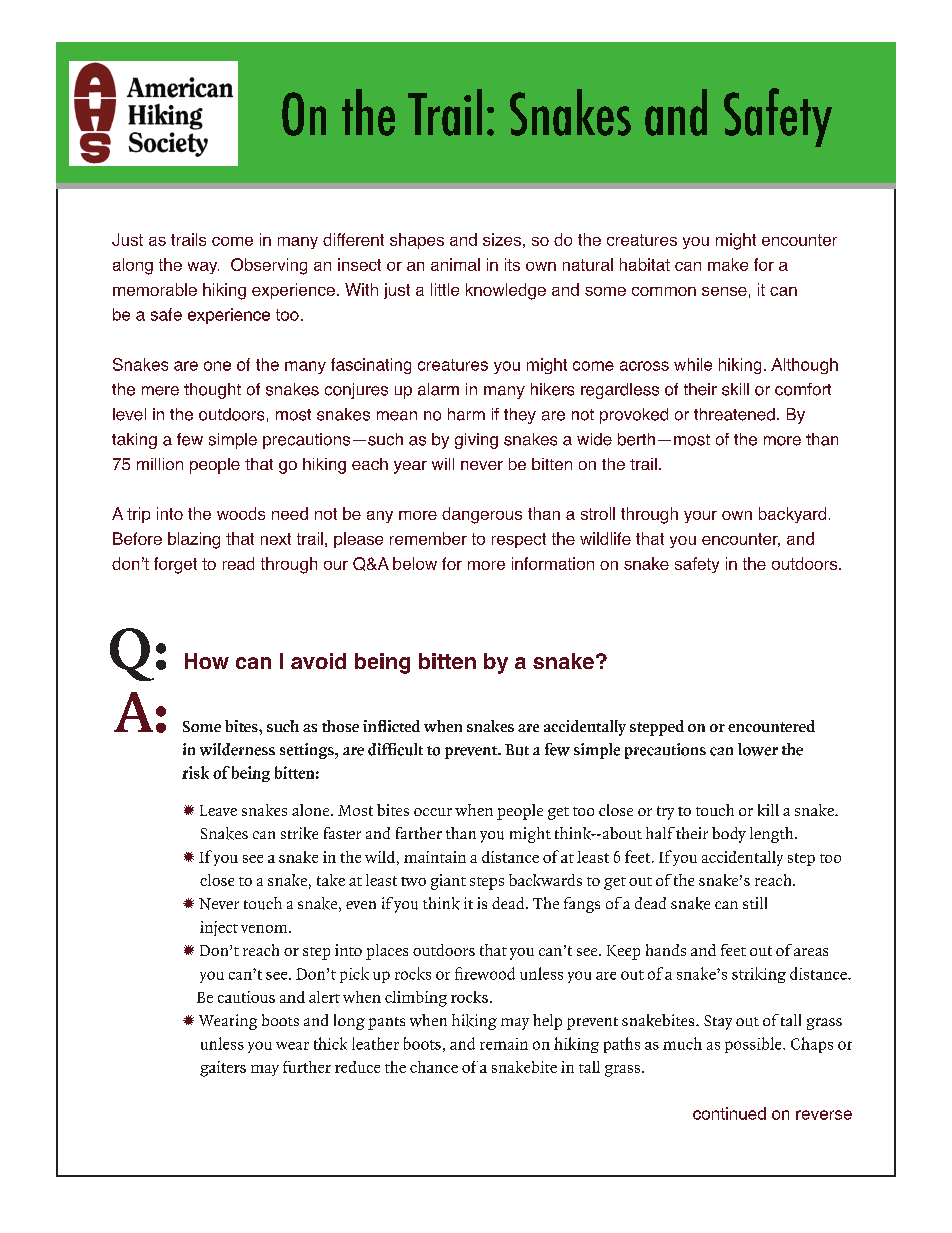 The height and width of the screenshot is (1233, 952). I want to click on inject, so click(219, 928).
